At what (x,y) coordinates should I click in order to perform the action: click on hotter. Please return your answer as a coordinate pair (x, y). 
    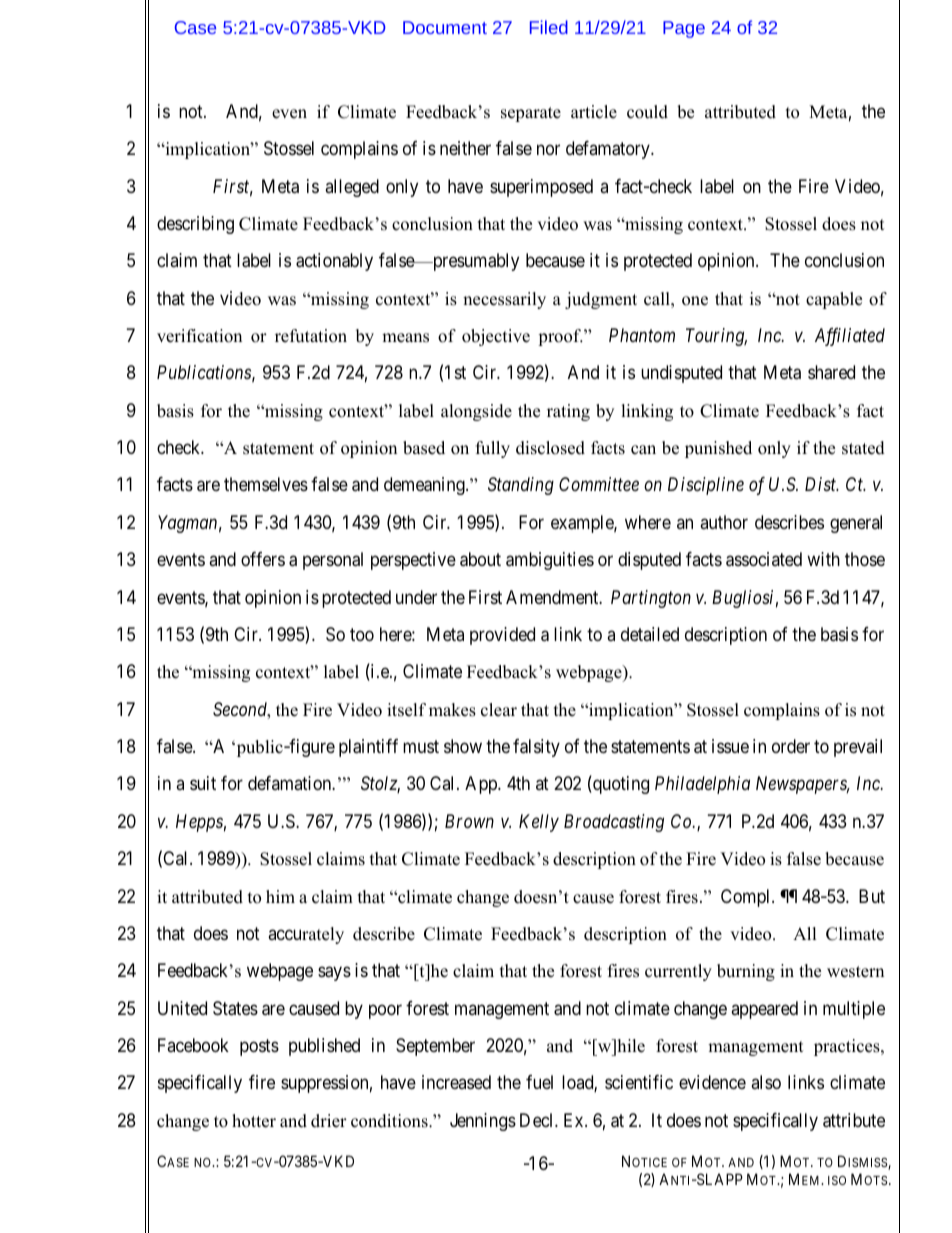
    Looking at the image, I should click on (254, 1121).
